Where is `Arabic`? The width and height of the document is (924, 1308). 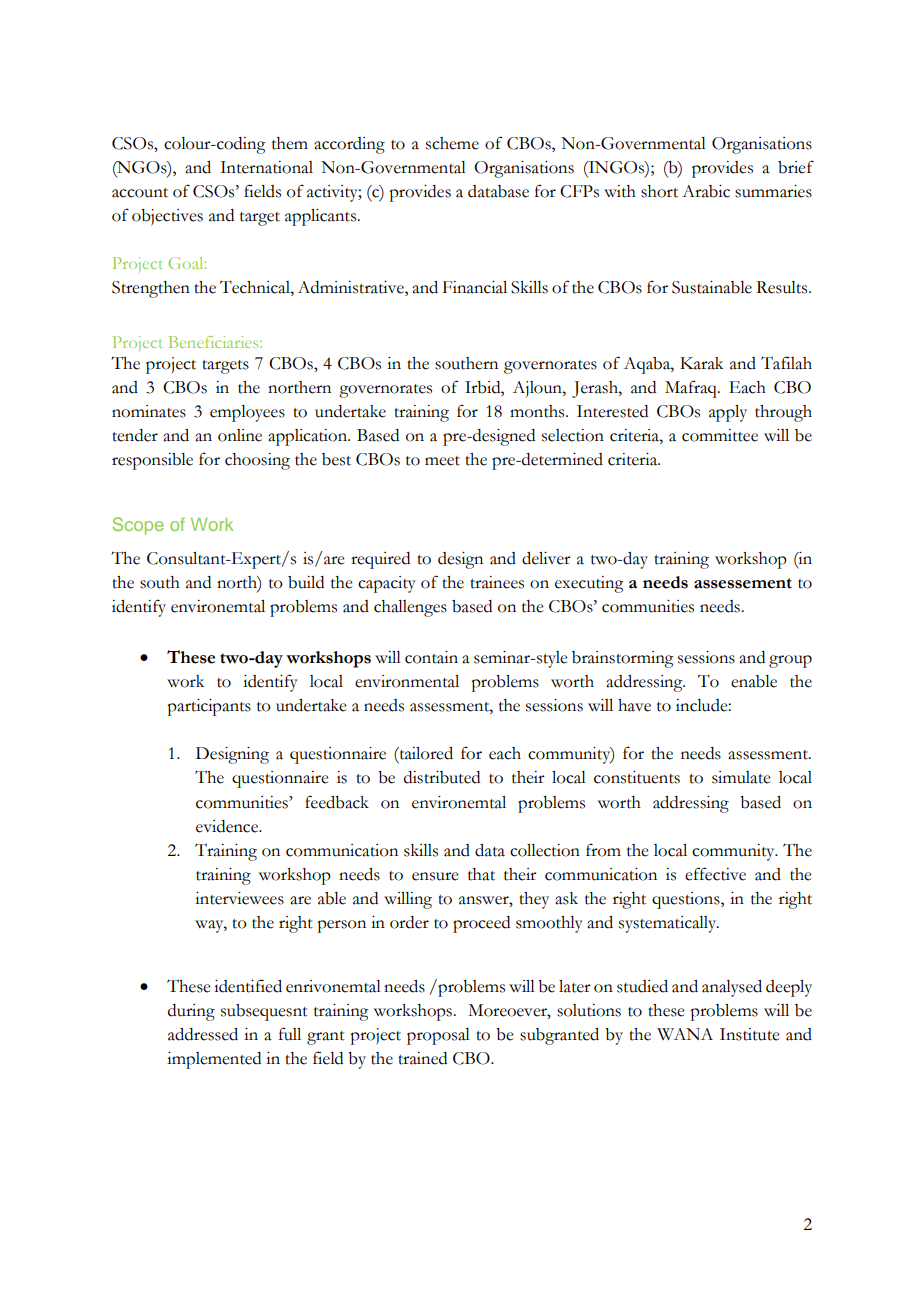 Arabic is located at coordinates (706, 191).
